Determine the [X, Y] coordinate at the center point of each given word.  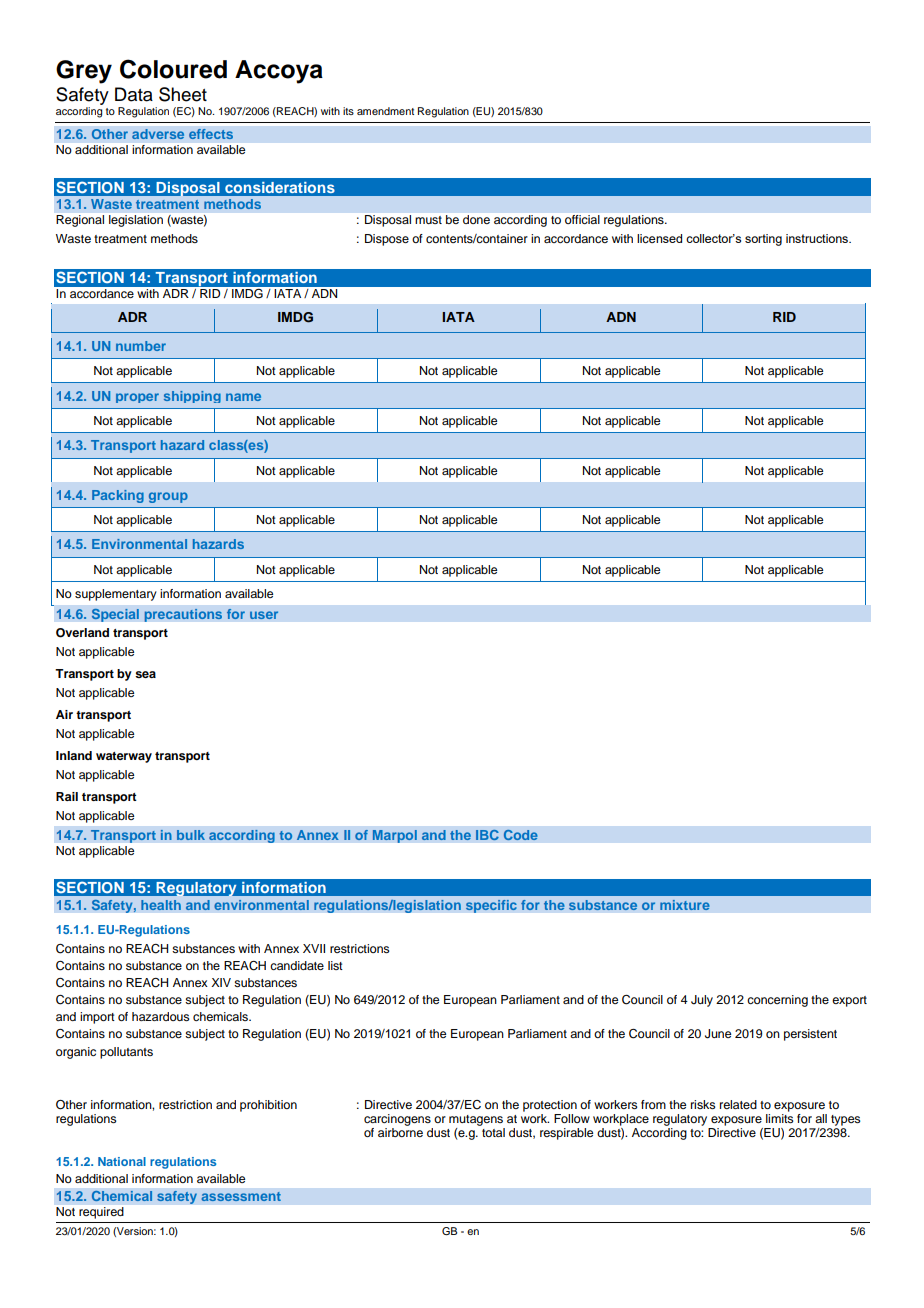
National [122, 1161]
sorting [763, 240]
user [264, 615]
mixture [685, 905]
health [161, 905]
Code [520, 835]
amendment [385, 111]
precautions [183, 615]
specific [491, 906]
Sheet [183, 94]
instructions [818, 238]
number [141, 346]
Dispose [387, 240]
